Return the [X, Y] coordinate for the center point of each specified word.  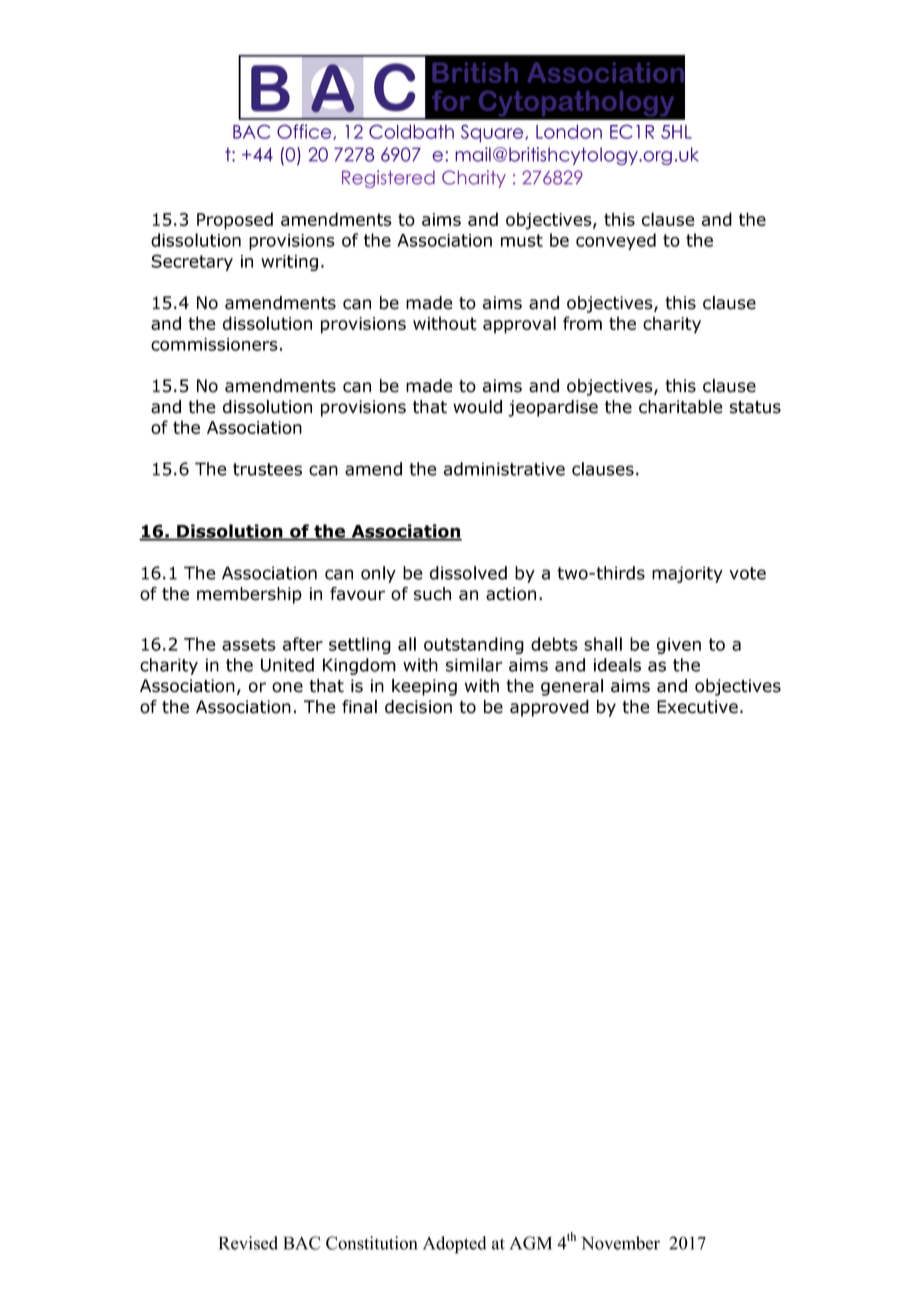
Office [305, 132]
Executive [697, 707]
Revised [248, 1243]
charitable [680, 407]
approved [549, 708]
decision [418, 707]
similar [474, 665]
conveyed [616, 241]
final [359, 707]
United [287, 665]
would [477, 407]
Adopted [454, 1245]
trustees [267, 469]
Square [493, 133]
